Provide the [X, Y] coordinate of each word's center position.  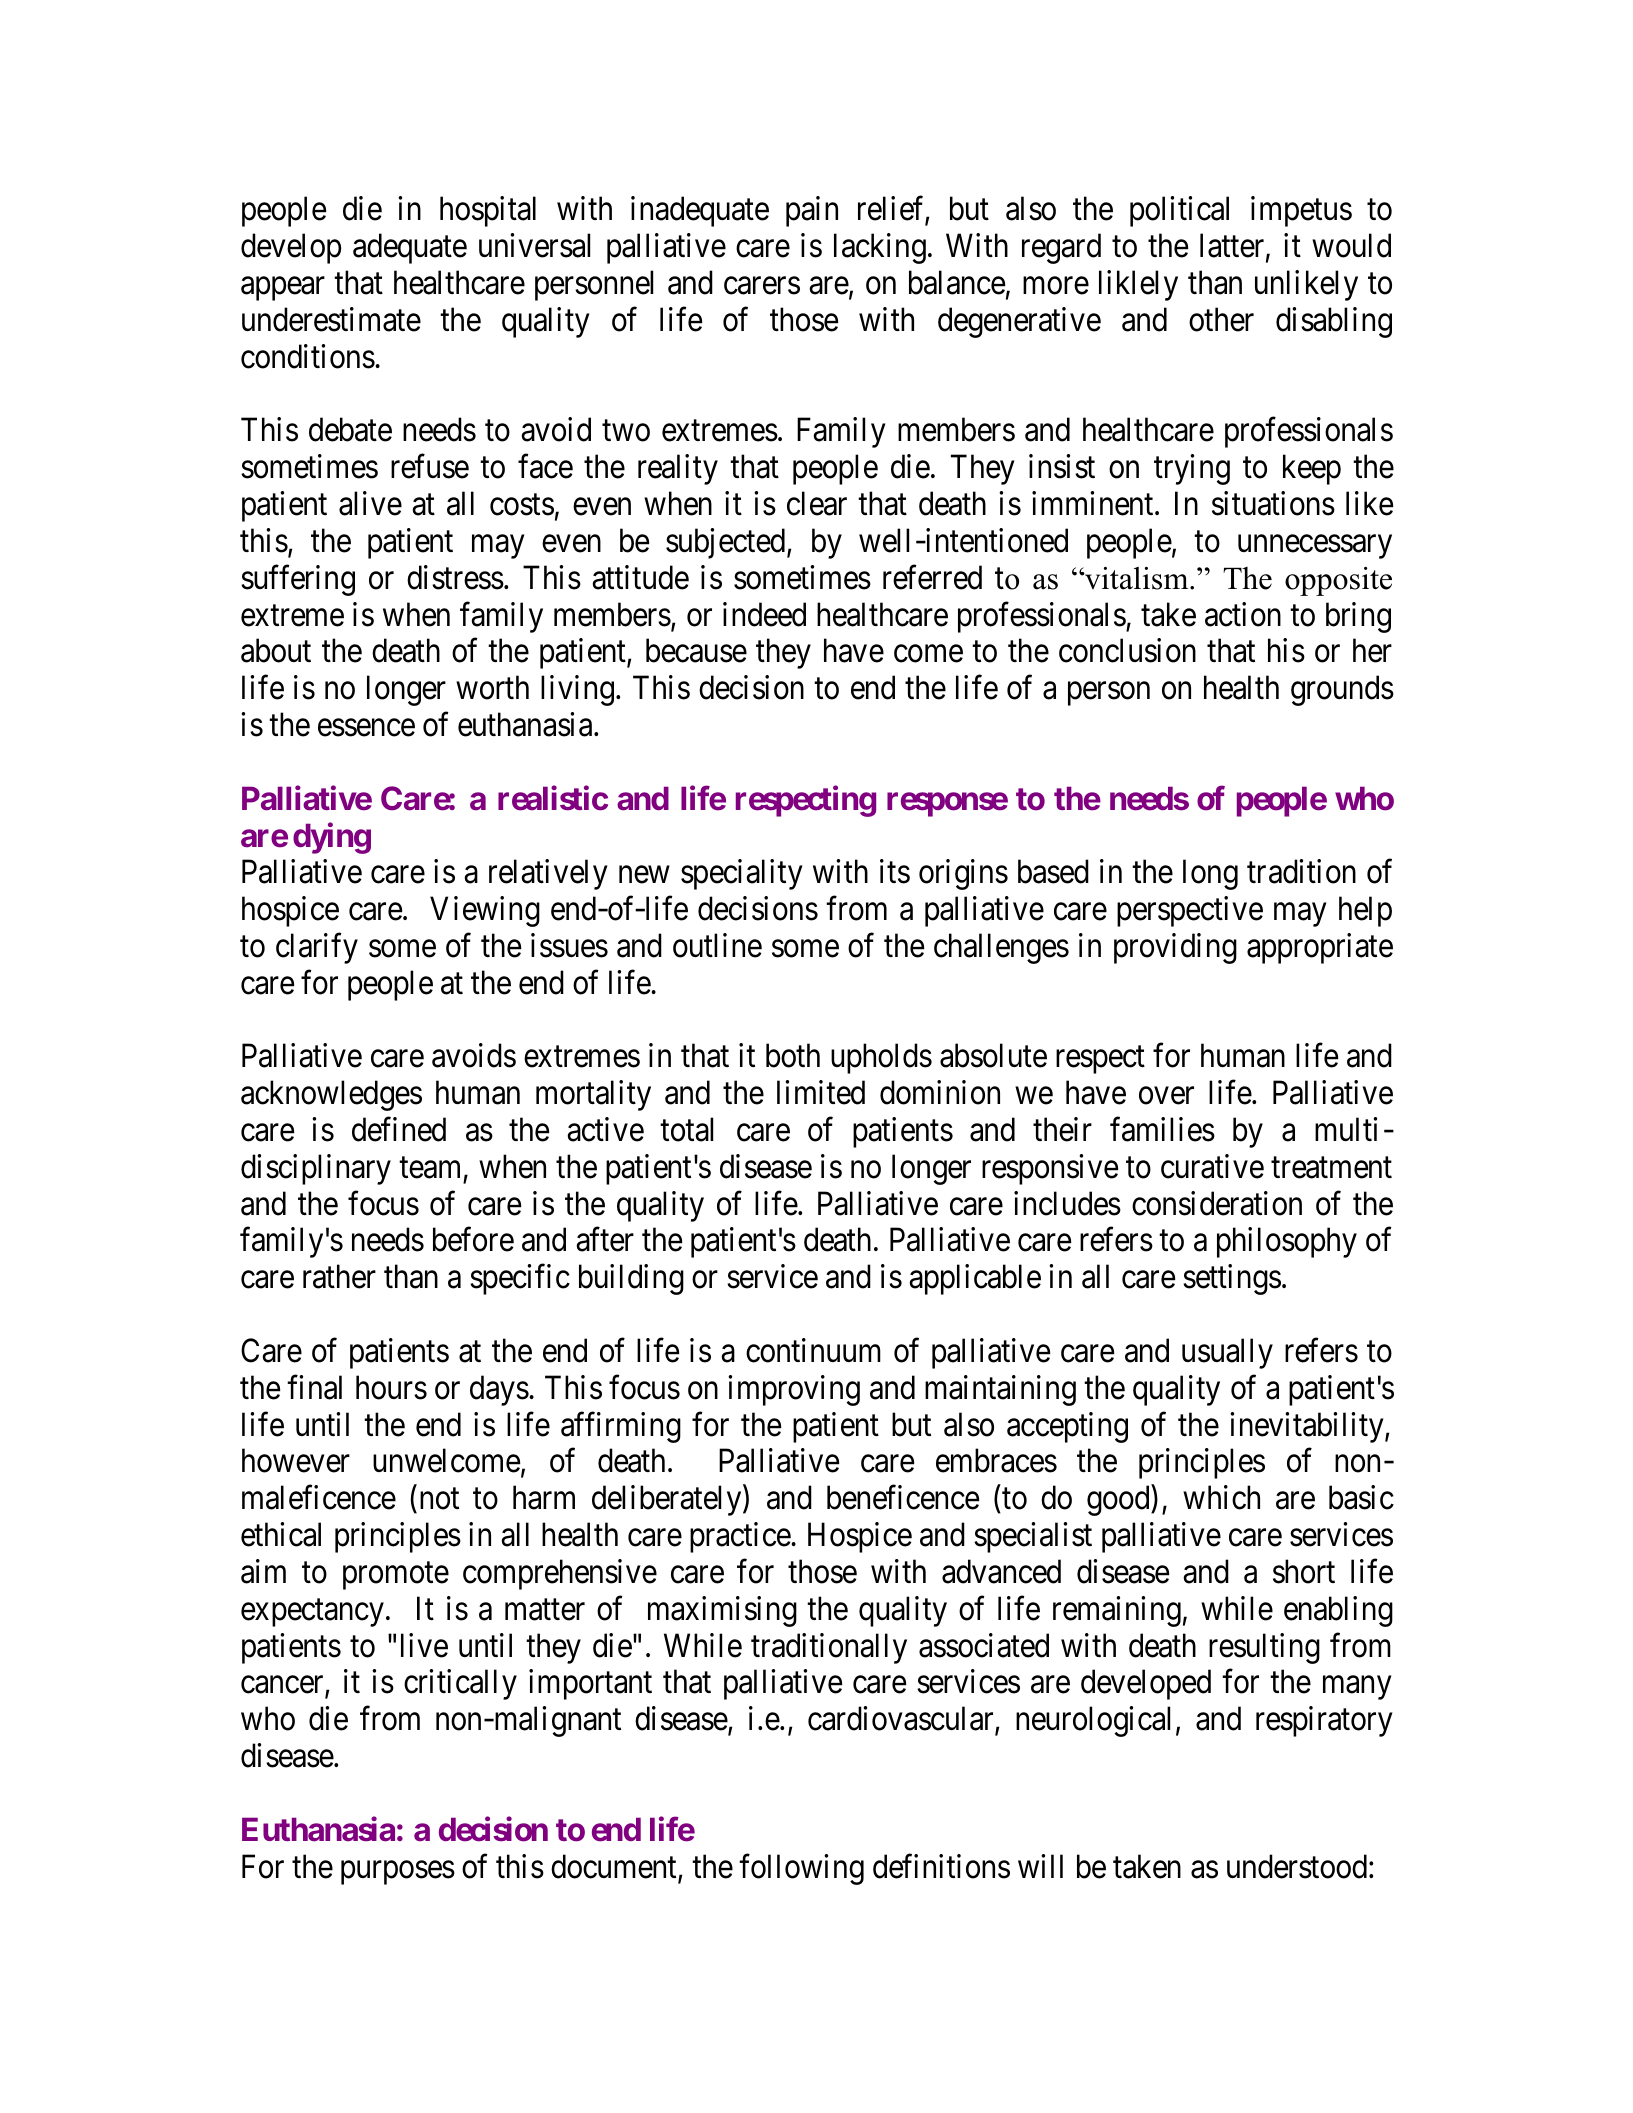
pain [812, 212]
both [793, 1056]
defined [399, 1129]
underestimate [331, 319]
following [801, 1869]
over [1166, 1096]
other [1221, 319]
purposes [398, 1873]
